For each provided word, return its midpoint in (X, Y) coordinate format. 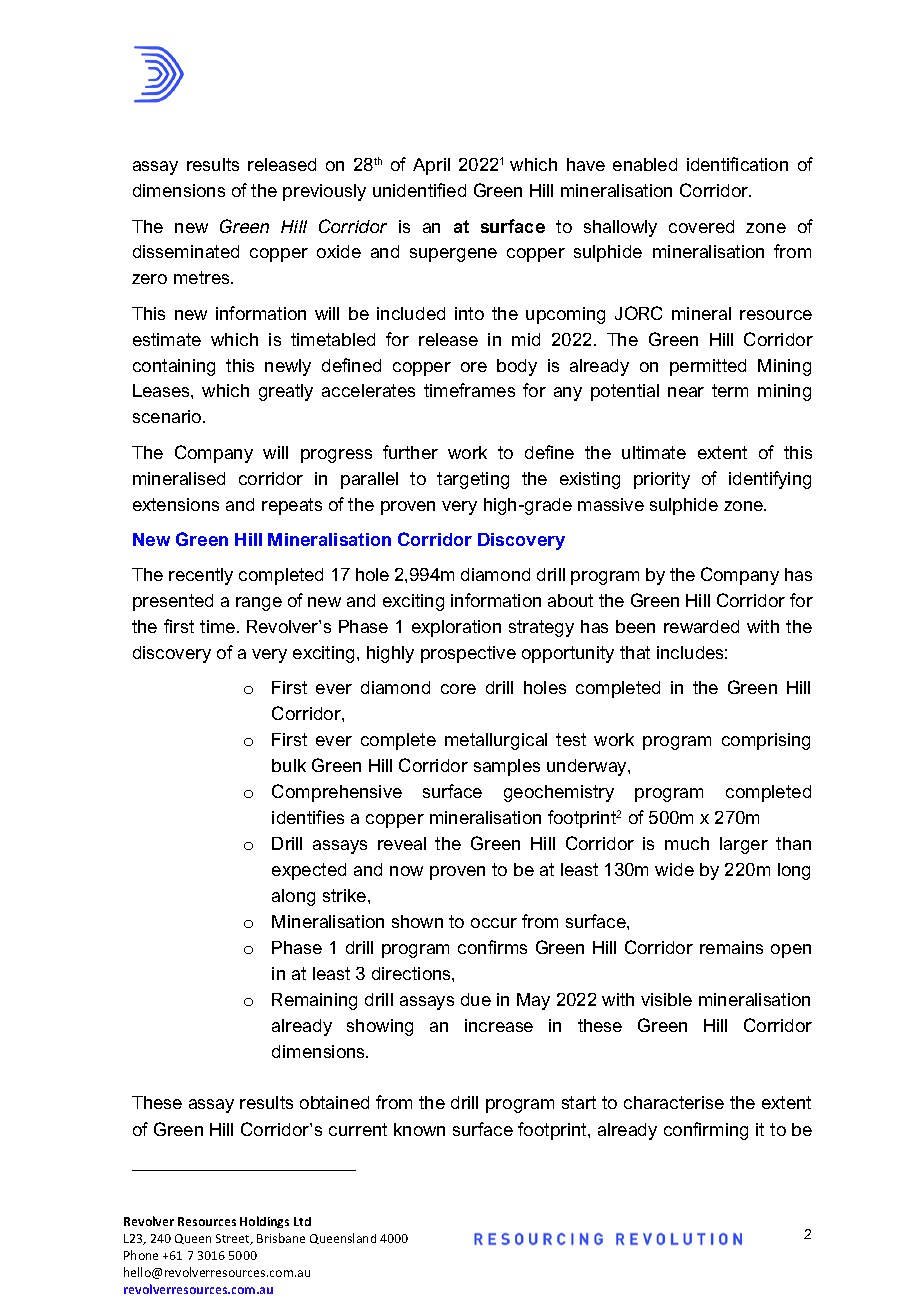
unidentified (419, 190)
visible (666, 999)
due (476, 999)
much (687, 843)
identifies (308, 817)
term (730, 390)
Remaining (314, 1001)
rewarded (701, 626)
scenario (168, 416)
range (259, 604)
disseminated (186, 251)
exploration (456, 628)
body (517, 367)
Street (234, 1239)
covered (701, 226)
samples (507, 767)
